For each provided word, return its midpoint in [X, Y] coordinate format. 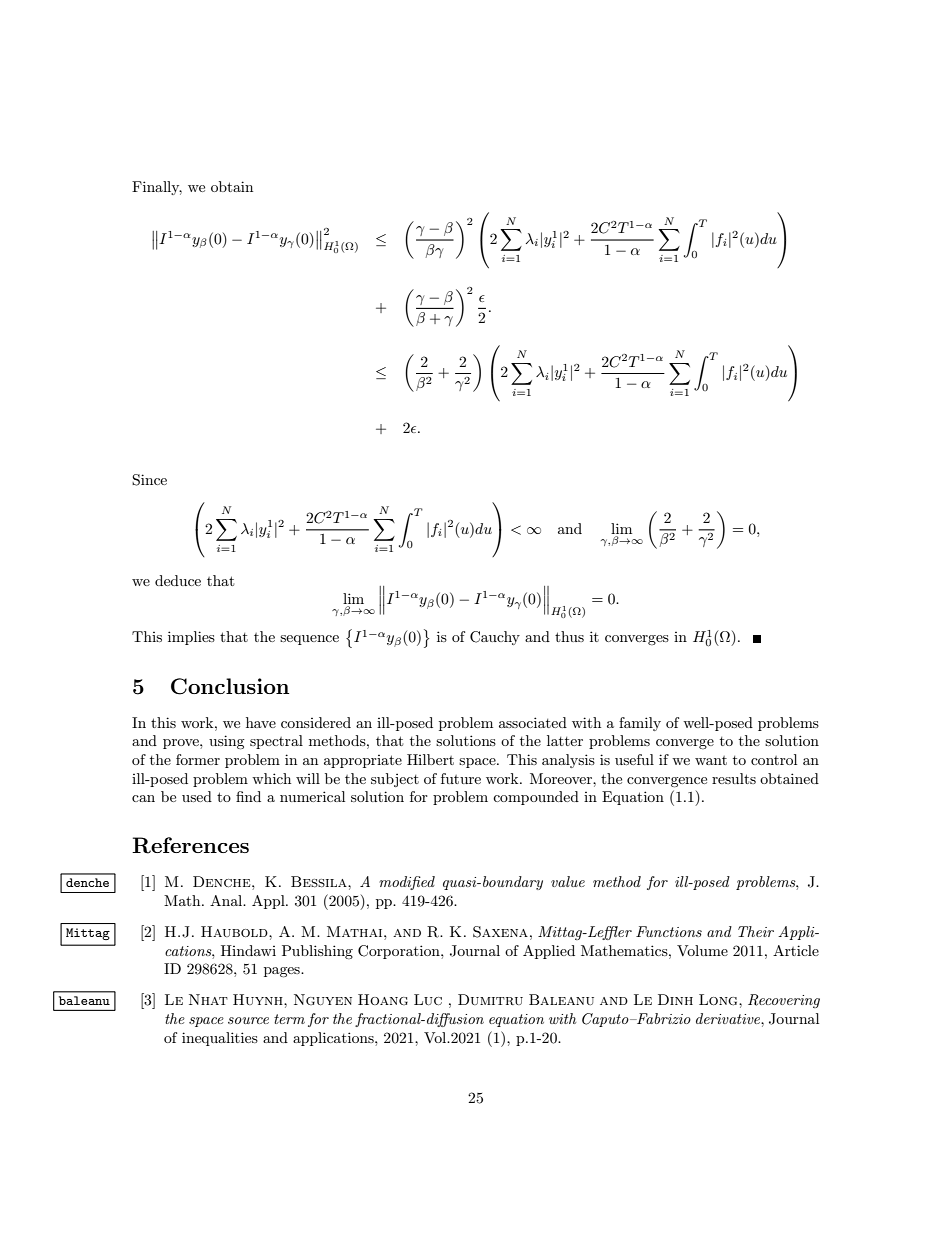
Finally [157, 188]
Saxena [500, 932]
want [711, 760]
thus [569, 636]
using [227, 742]
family [640, 724]
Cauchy [495, 638]
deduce [178, 580]
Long [719, 1000]
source [248, 1020]
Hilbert [430, 759]
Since [149, 480]
